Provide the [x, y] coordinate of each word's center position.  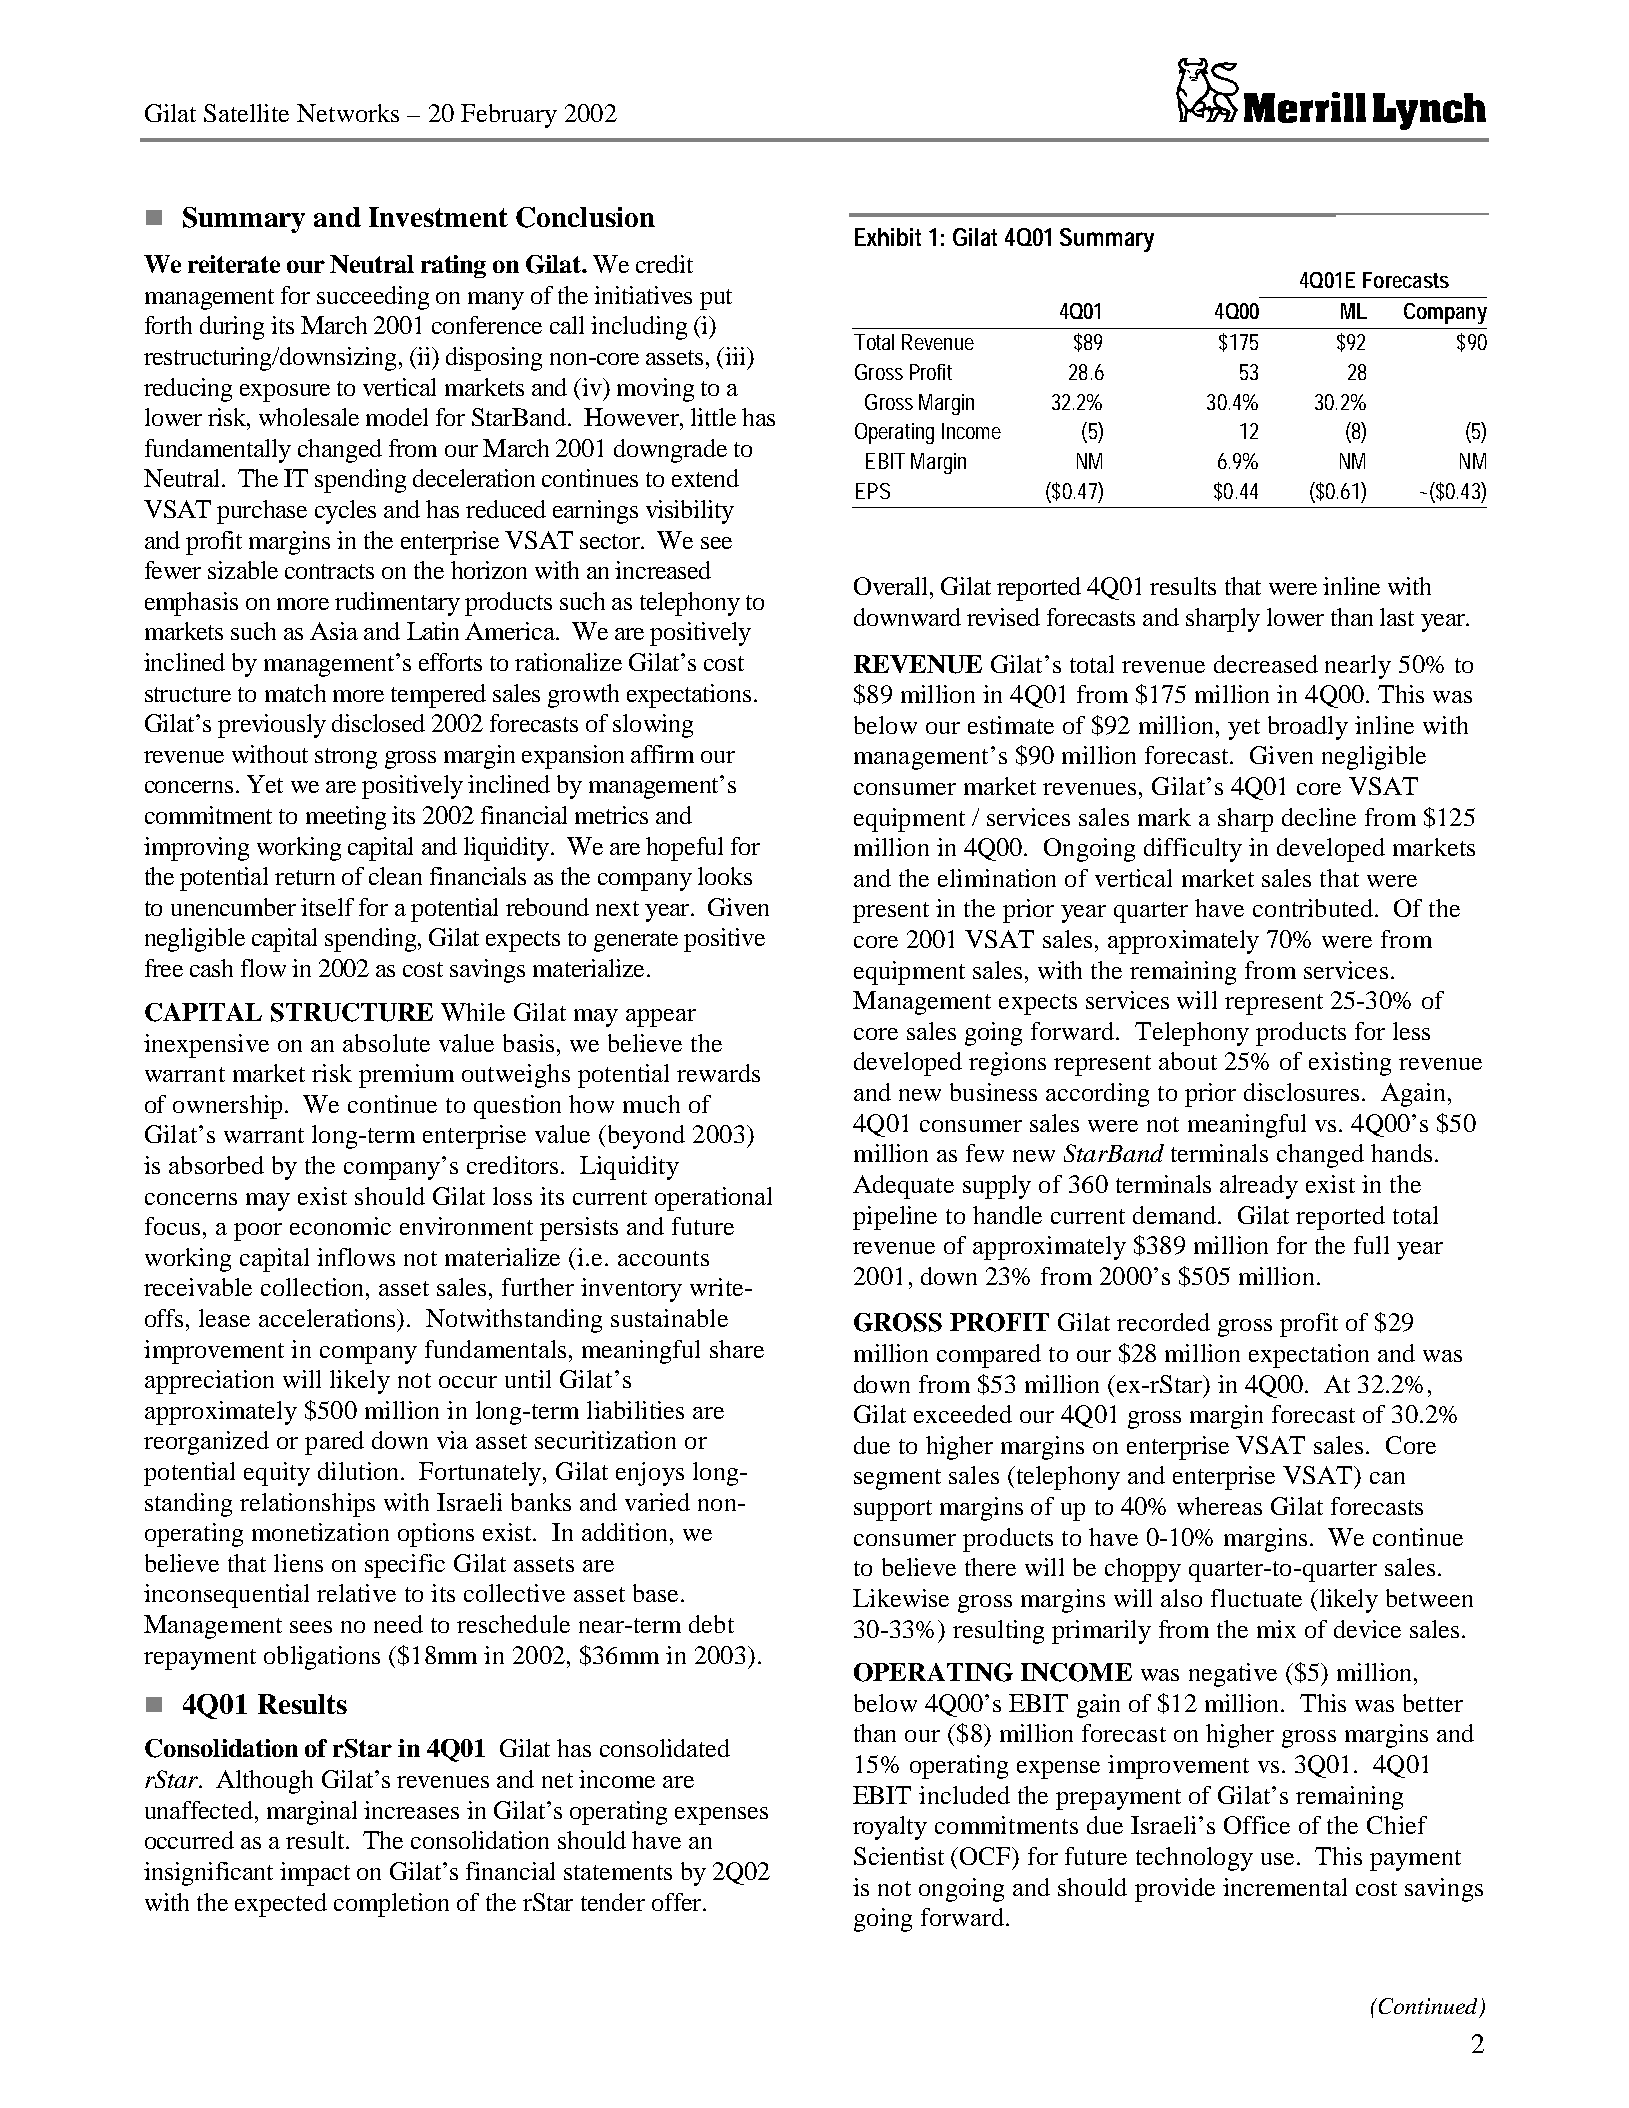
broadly [1308, 728]
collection [314, 1287]
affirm [662, 754]
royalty [890, 1828]
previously [272, 726]
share [737, 1349]
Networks [348, 113]
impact [315, 1874]
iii [735, 356]
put [716, 299]
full [1371, 1245]
